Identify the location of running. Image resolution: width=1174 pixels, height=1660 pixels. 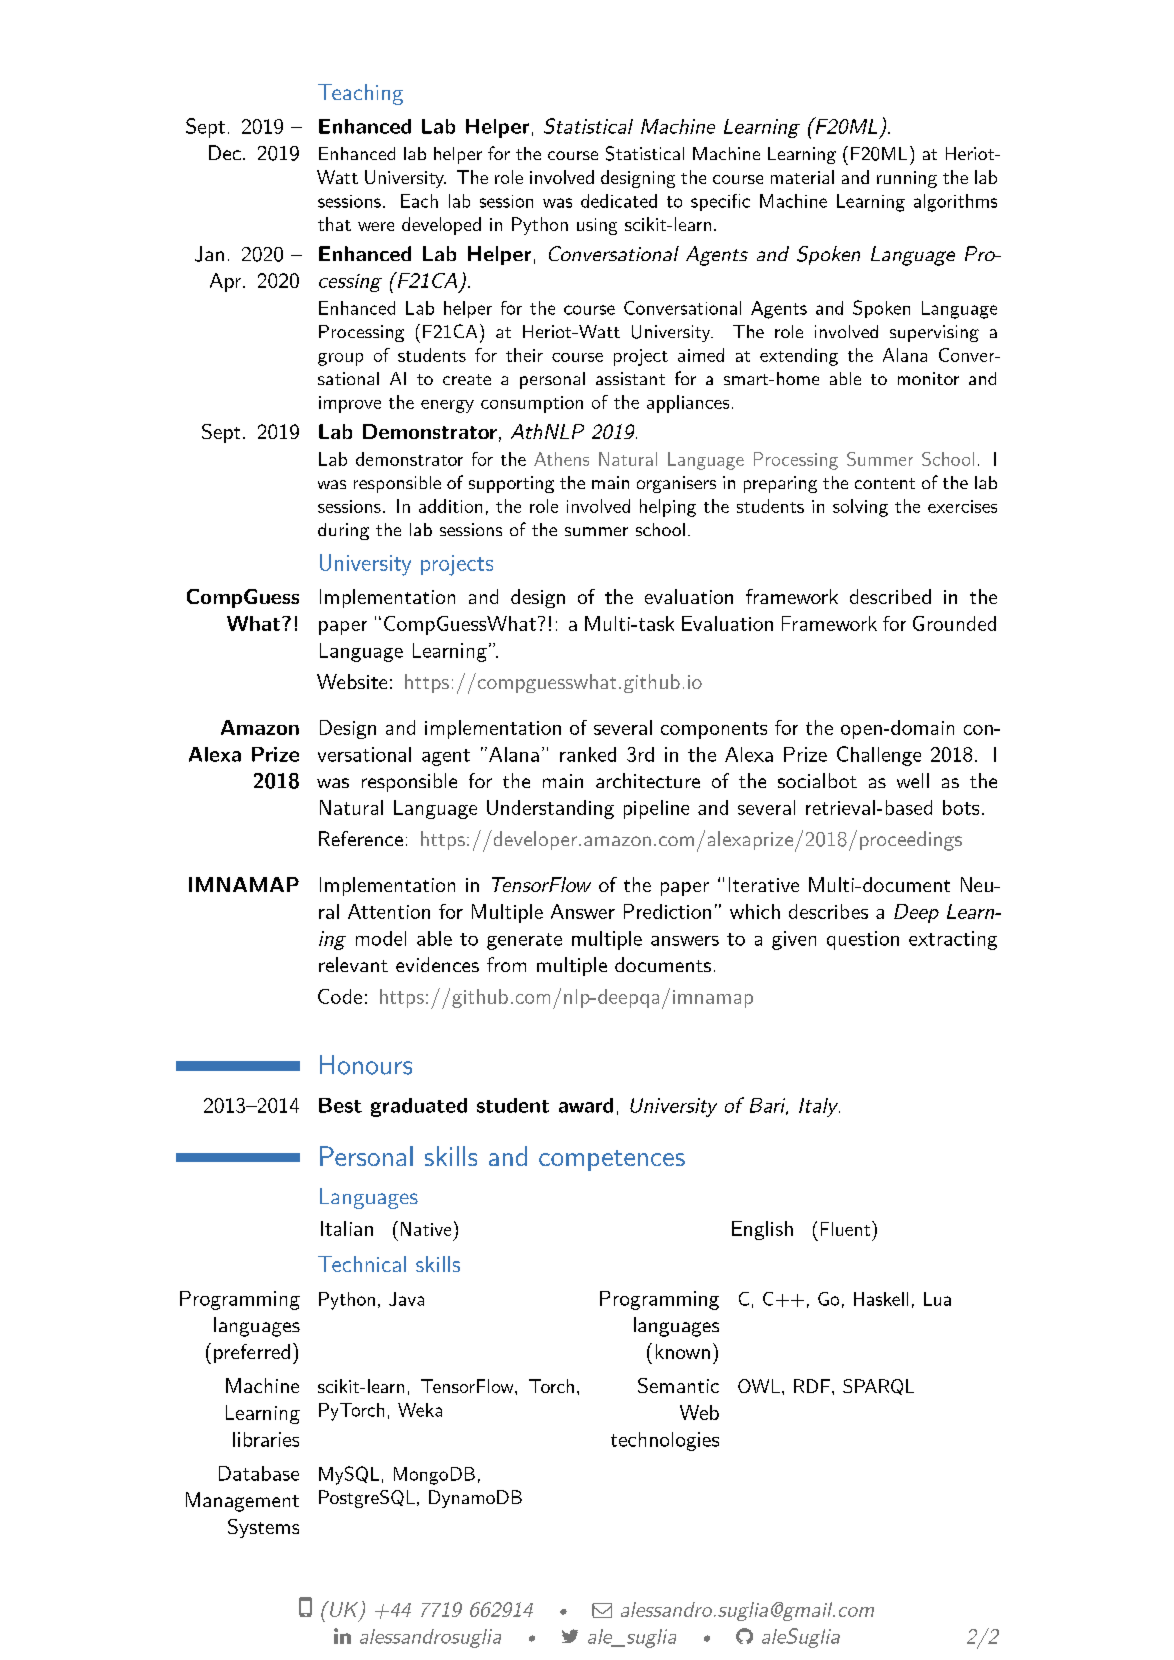
(907, 179).
